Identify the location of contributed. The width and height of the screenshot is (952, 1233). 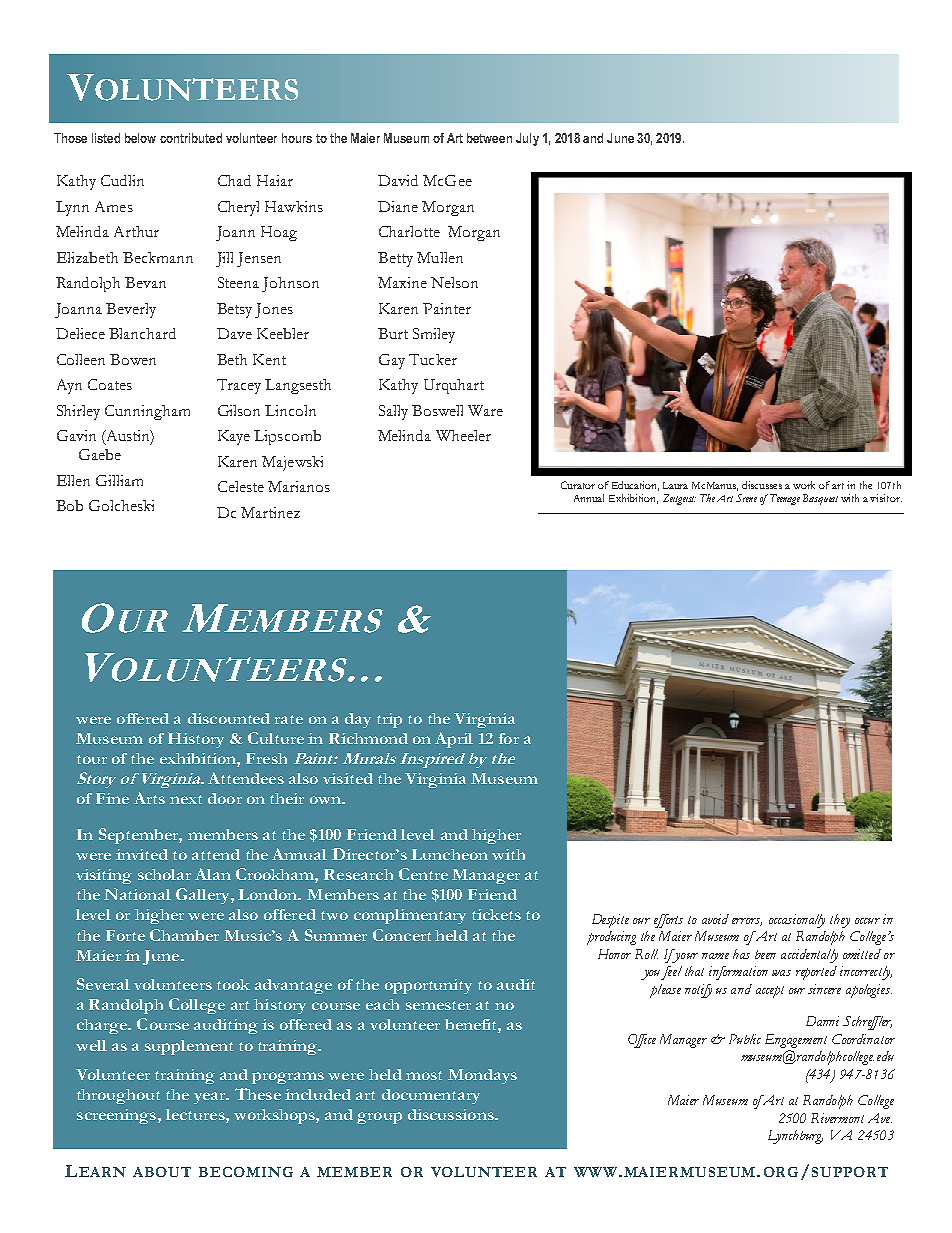
(191, 138).
